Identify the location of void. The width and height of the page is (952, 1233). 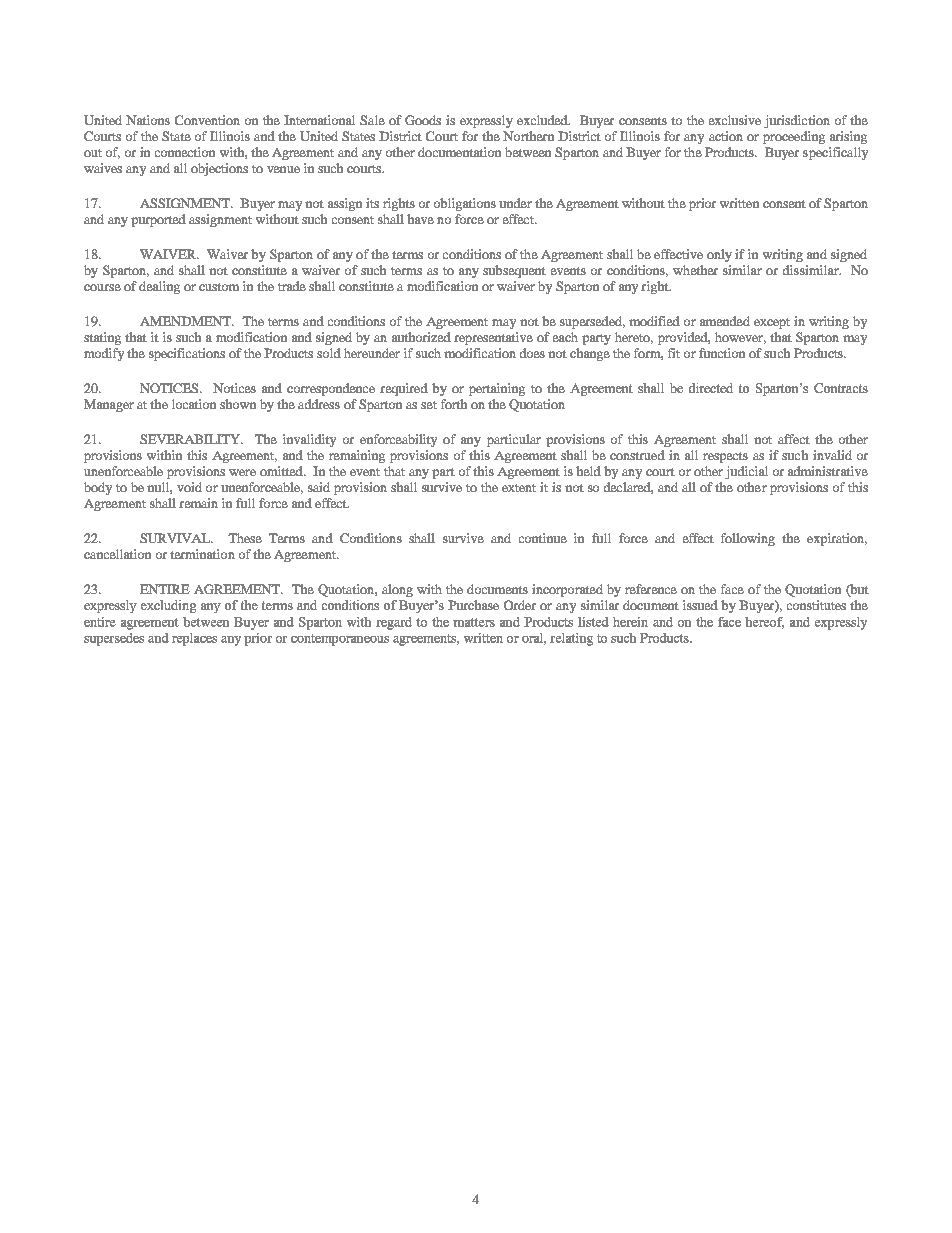
(189, 487).
